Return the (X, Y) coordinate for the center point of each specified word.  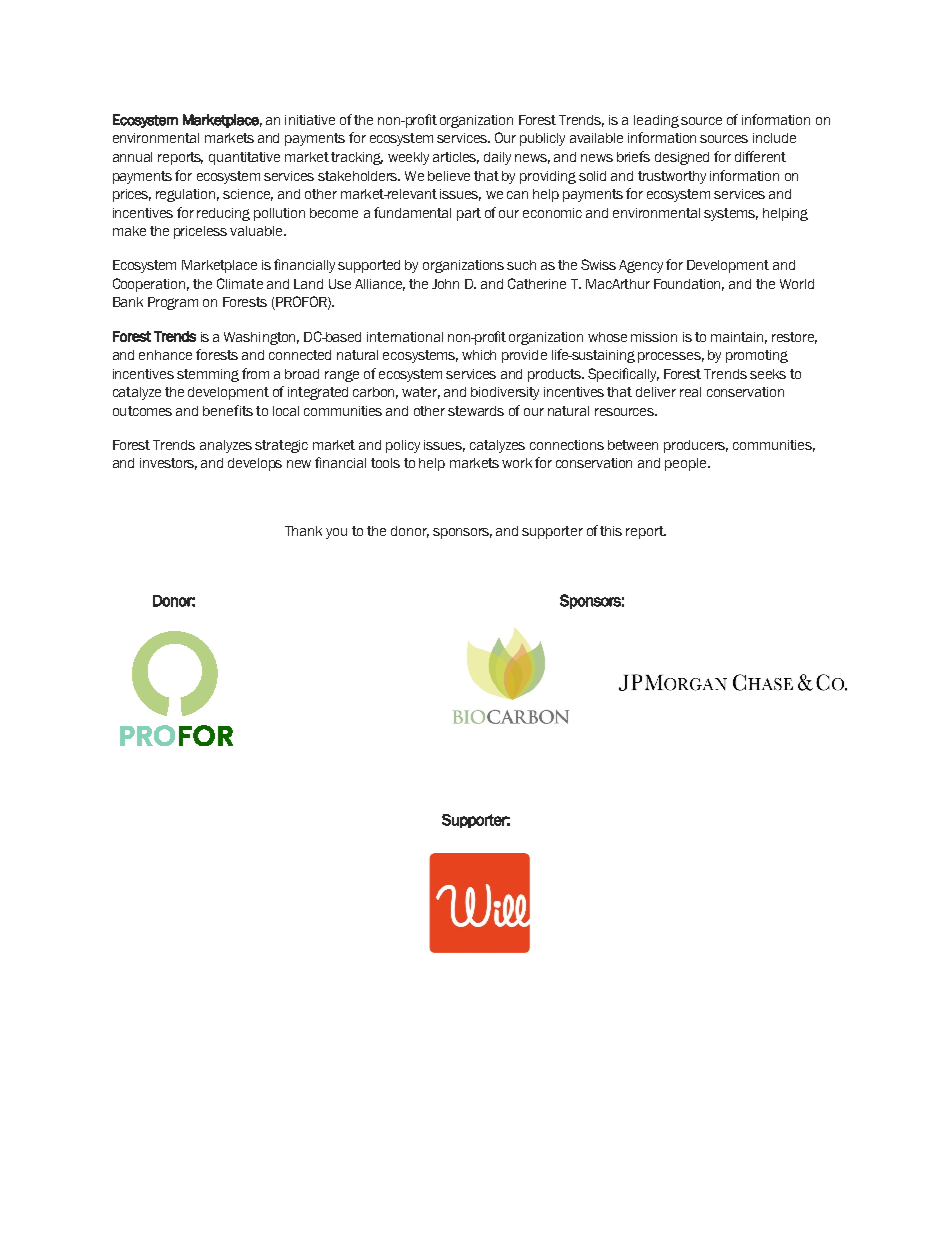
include (774, 138)
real (690, 392)
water (421, 393)
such (521, 265)
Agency (641, 266)
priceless (200, 232)
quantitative (244, 158)
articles (456, 158)
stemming (208, 375)
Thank (303, 531)
